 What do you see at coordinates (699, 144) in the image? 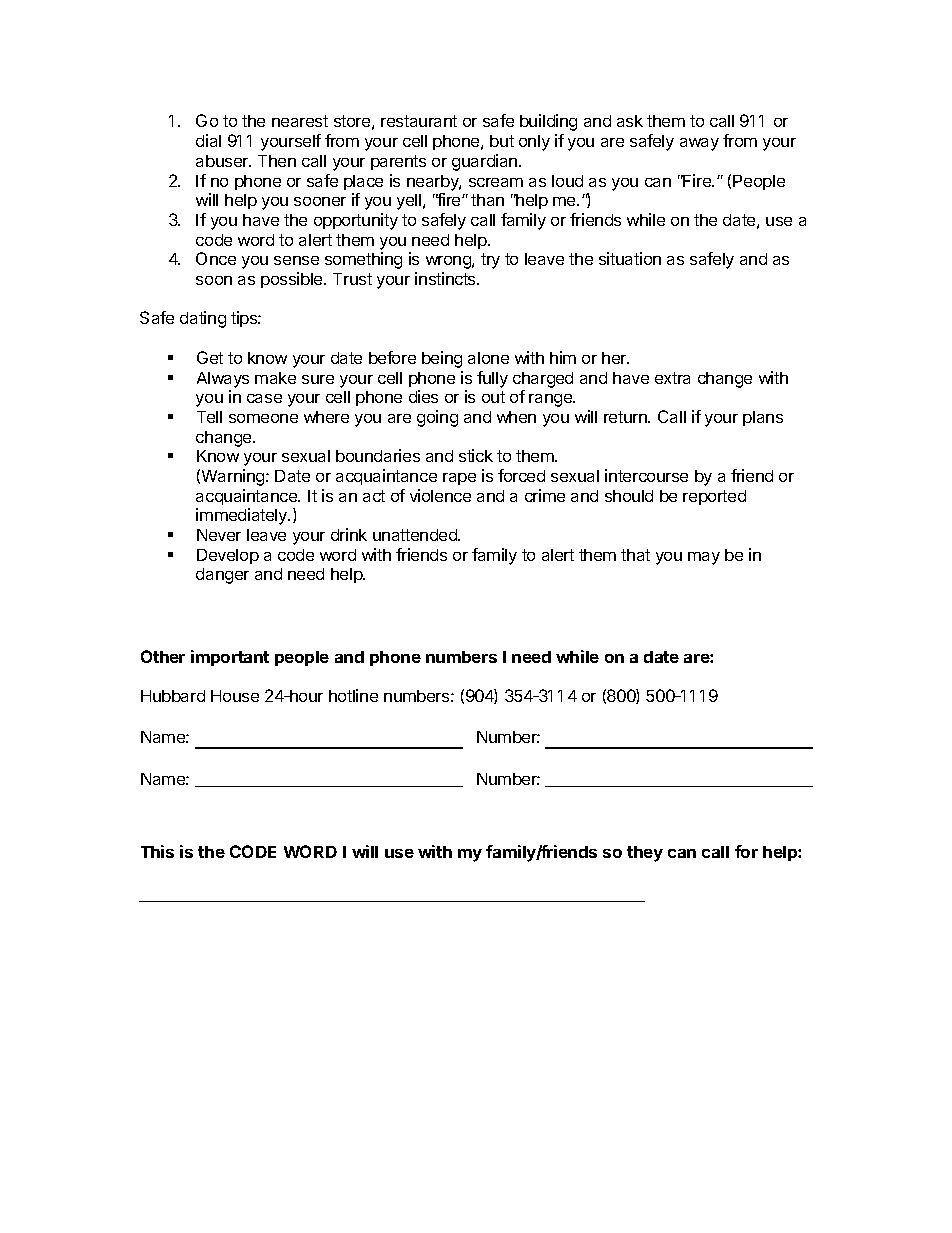
I see `away` at bounding box center [699, 144].
